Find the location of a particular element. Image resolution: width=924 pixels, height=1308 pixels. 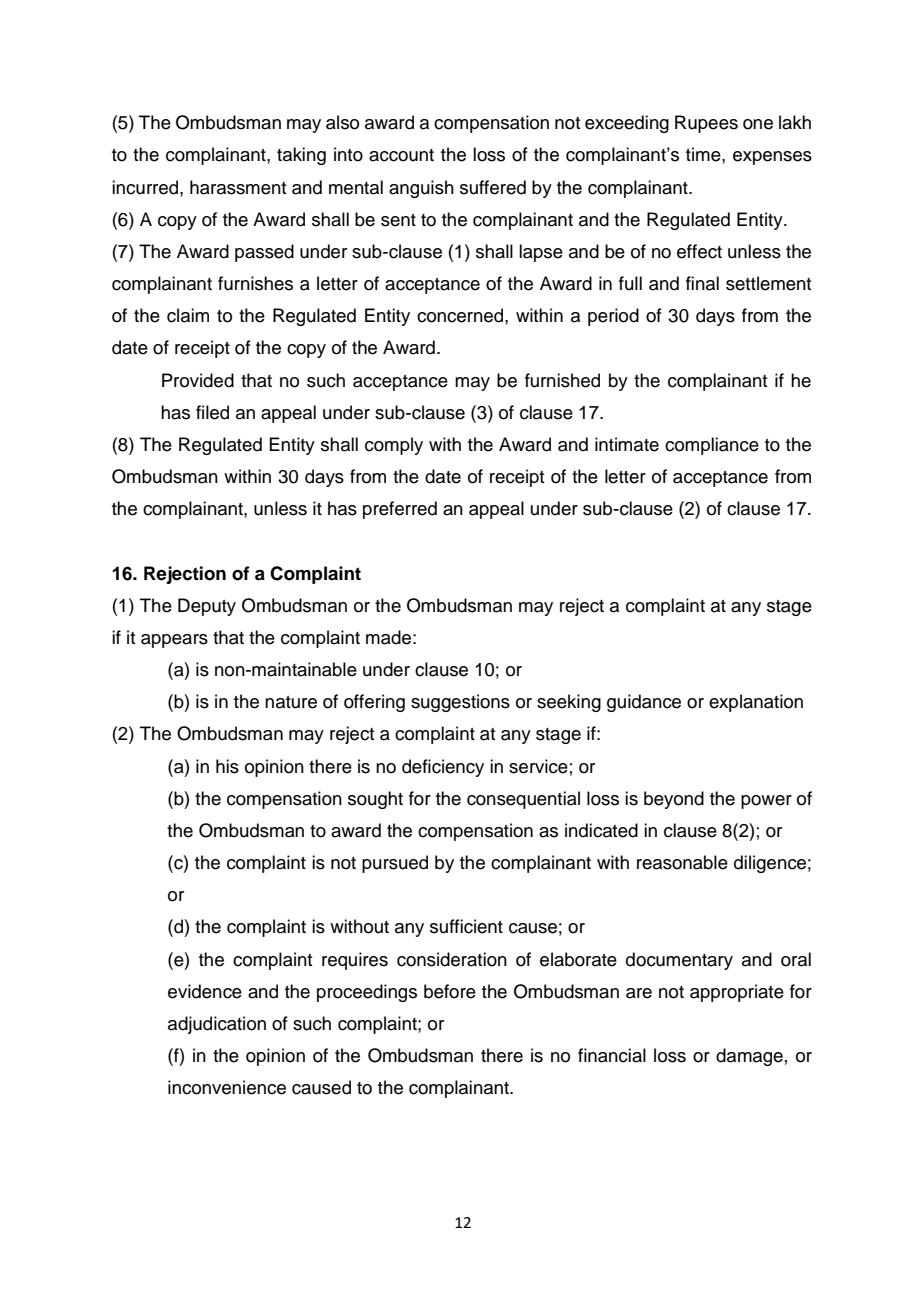

suffered is located at coordinates (493, 187).
